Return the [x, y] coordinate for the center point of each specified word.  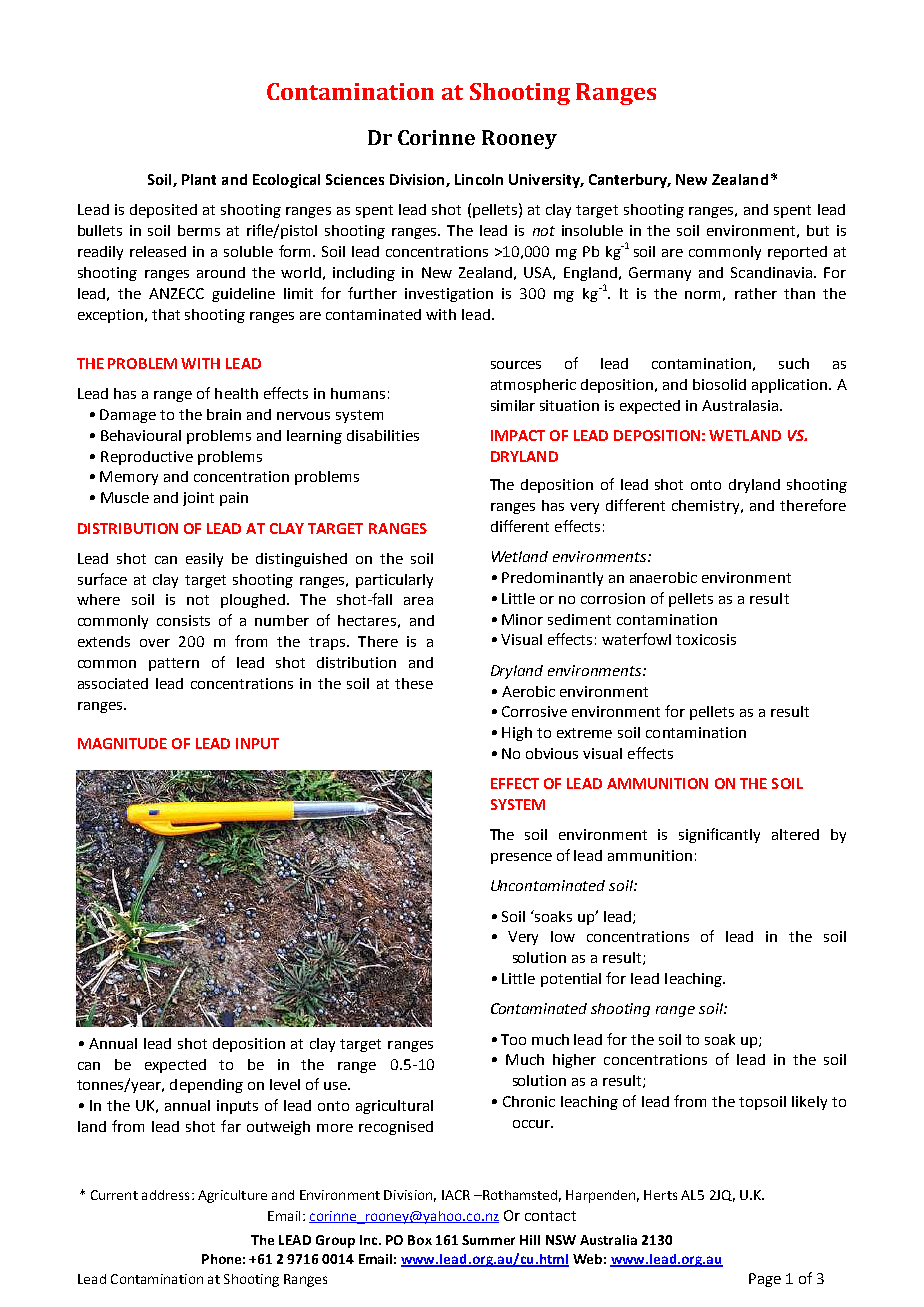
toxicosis [706, 639]
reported [797, 253]
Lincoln [479, 179]
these [414, 683]
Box [420, 1240]
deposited [163, 211]
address [165, 1195]
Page [765, 1280]
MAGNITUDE [122, 743]
